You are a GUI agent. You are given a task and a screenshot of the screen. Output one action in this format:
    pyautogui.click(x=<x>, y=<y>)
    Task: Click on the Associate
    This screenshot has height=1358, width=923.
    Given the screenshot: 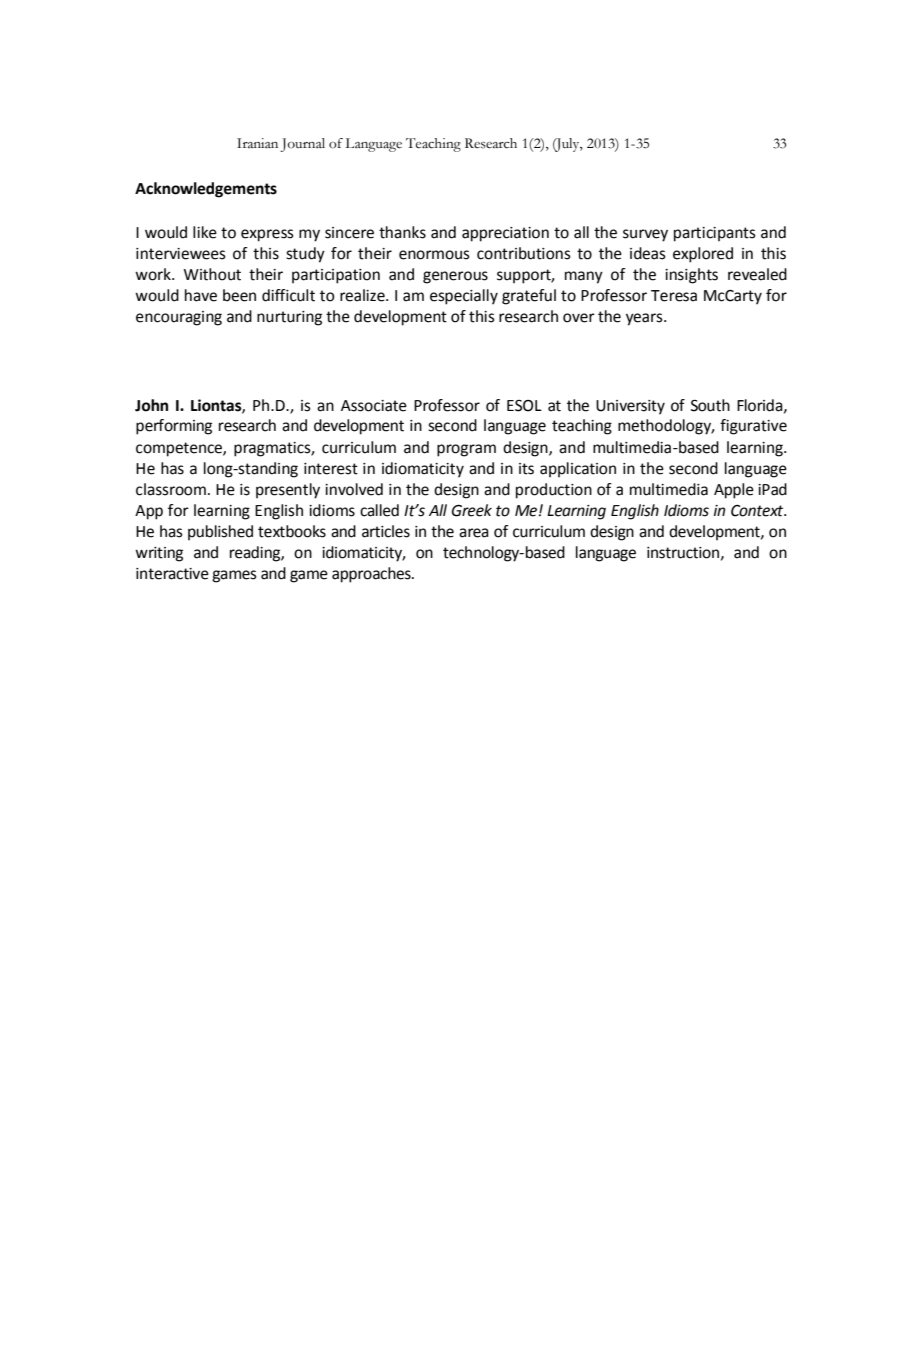 What is the action you would take?
    pyautogui.click(x=374, y=406)
